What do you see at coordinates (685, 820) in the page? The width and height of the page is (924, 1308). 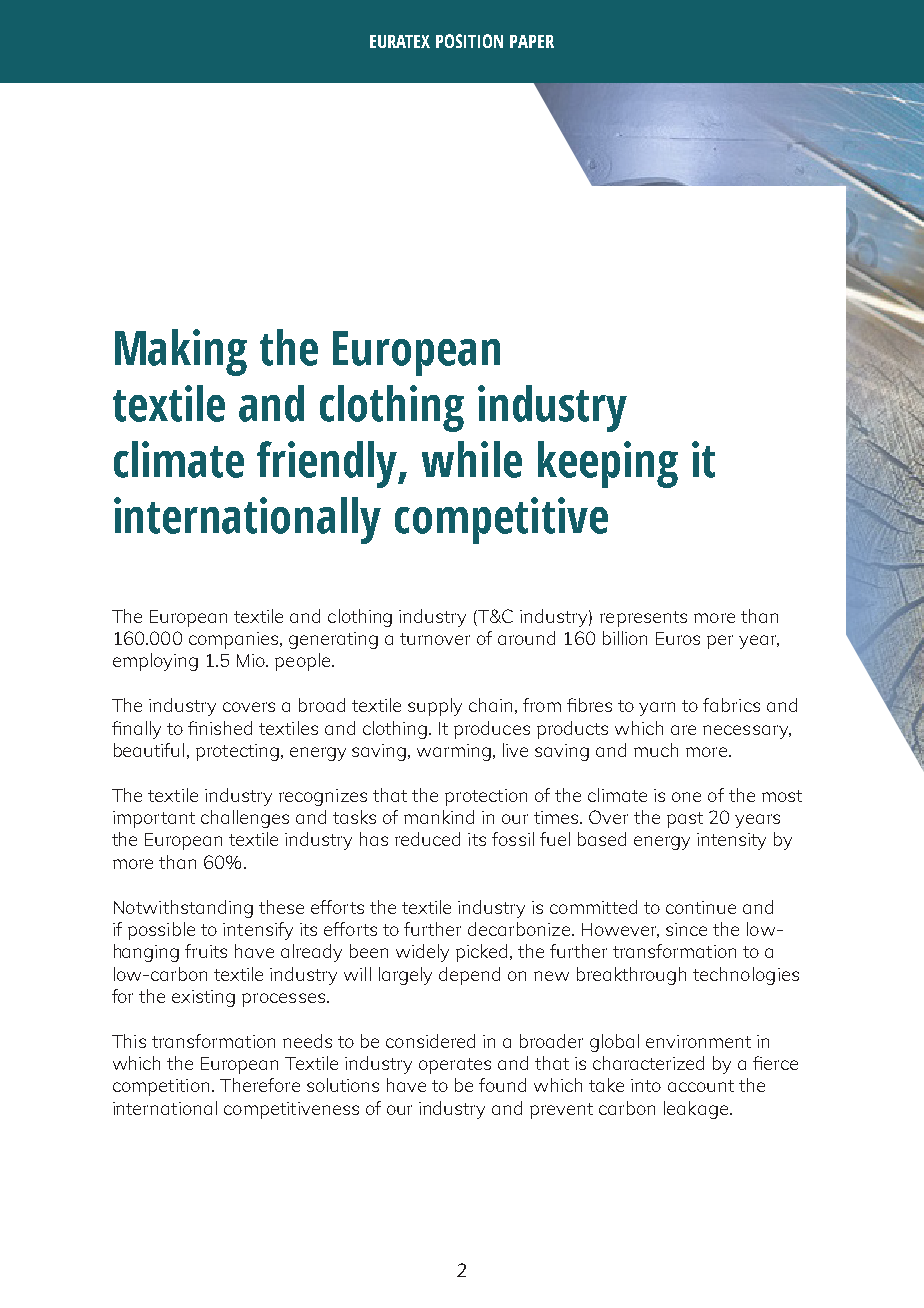 I see `past` at bounding box center [685, 820].
